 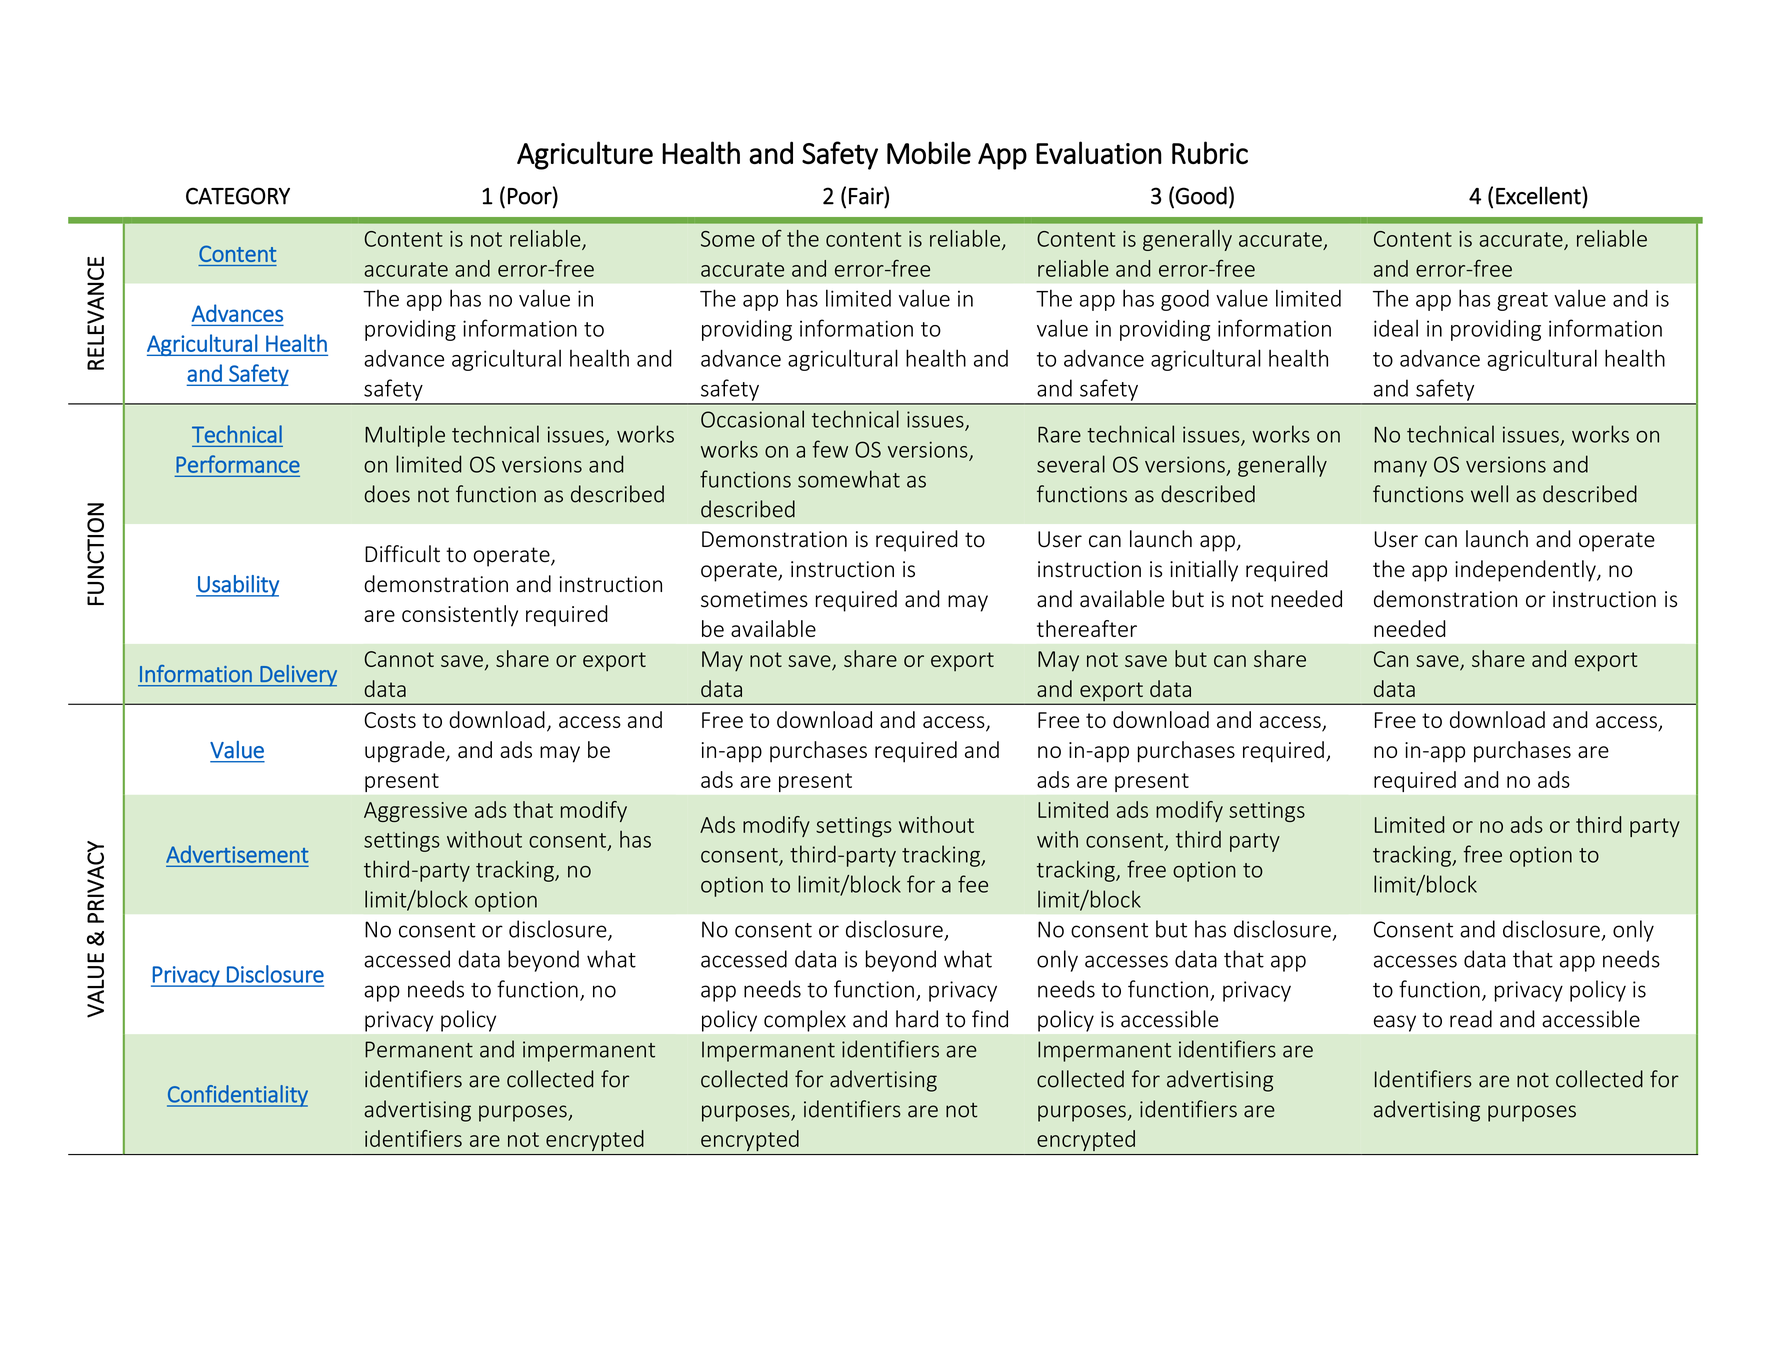 What do you see at coordinates (929, 152) in the screenshot?
I see `Mobile` at bounding box center [929, 152].
